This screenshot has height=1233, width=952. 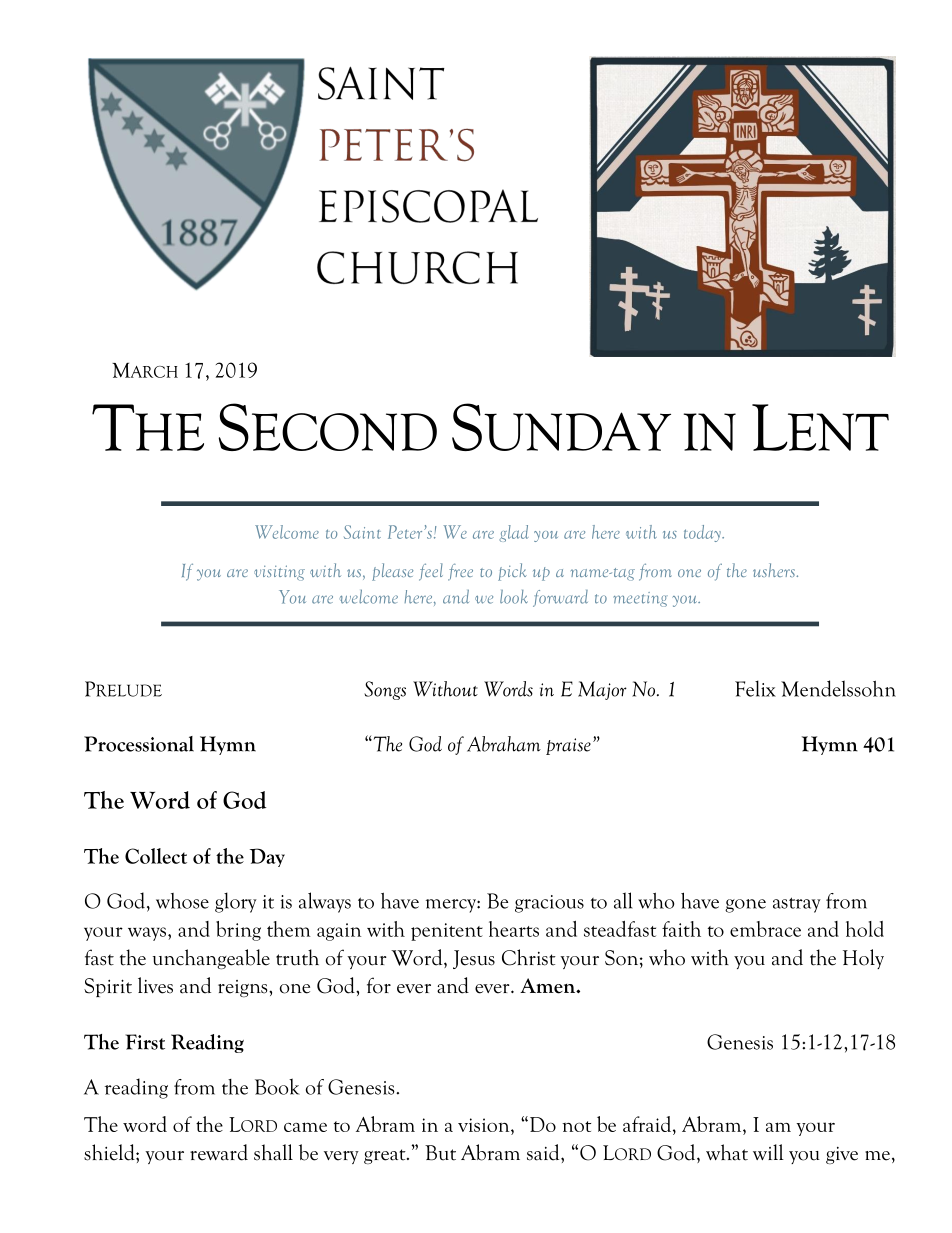 I want to click on will, so click(x=768, y=1152).
